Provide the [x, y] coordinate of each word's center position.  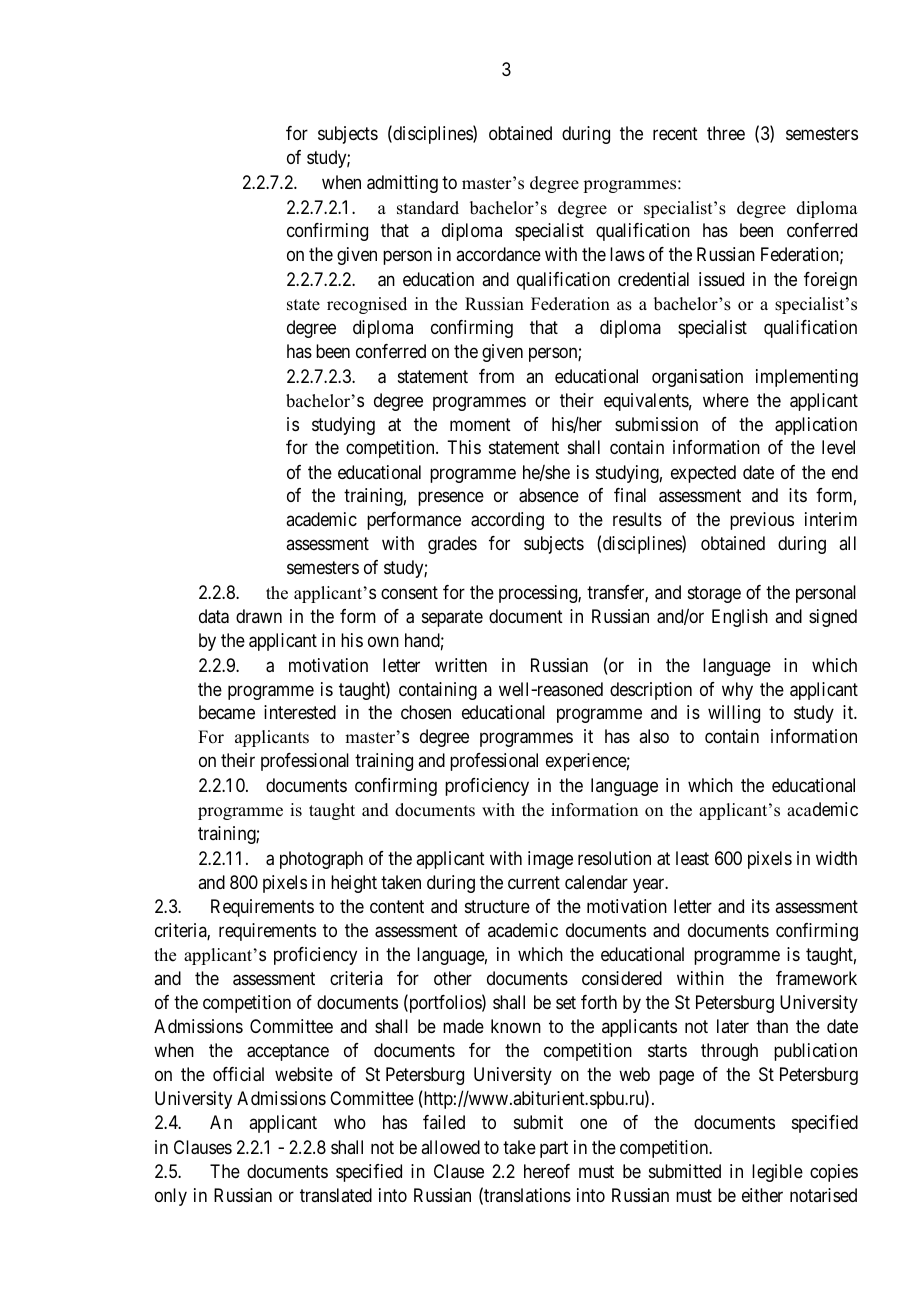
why [737, 691]
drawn [259, 616]
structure [497, 907]
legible [777, 1173]
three [726, 133]
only [171, 1197]
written [461, 665]
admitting [402, 184]
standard [428, 208]
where [726, 400]
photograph [321, 860]
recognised [367, 305]
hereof [547, 1171]
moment [480, 424]
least [692, 858]
